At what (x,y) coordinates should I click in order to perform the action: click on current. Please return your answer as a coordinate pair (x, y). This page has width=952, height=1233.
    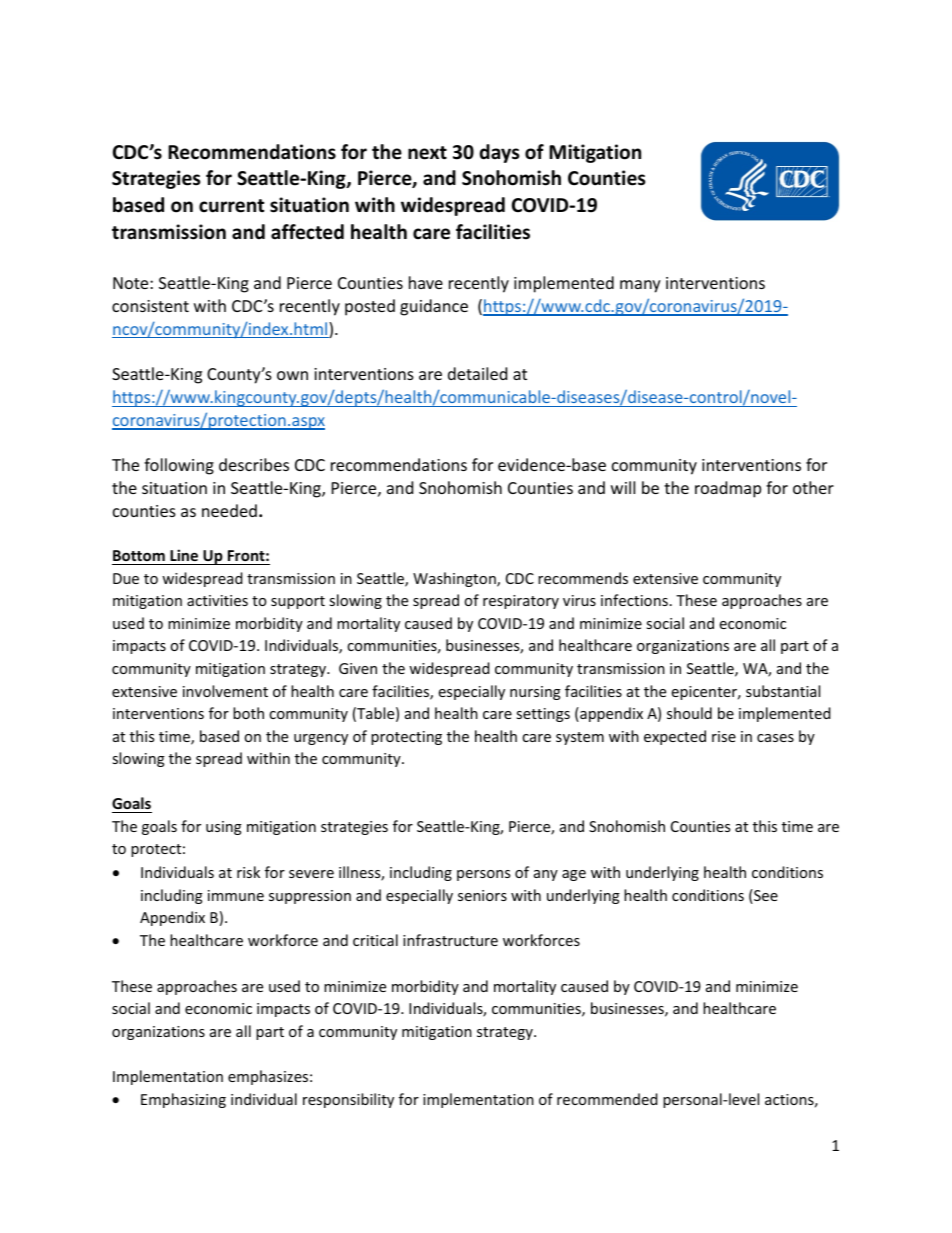
    Looking at the image, I should click on (231, 206).
